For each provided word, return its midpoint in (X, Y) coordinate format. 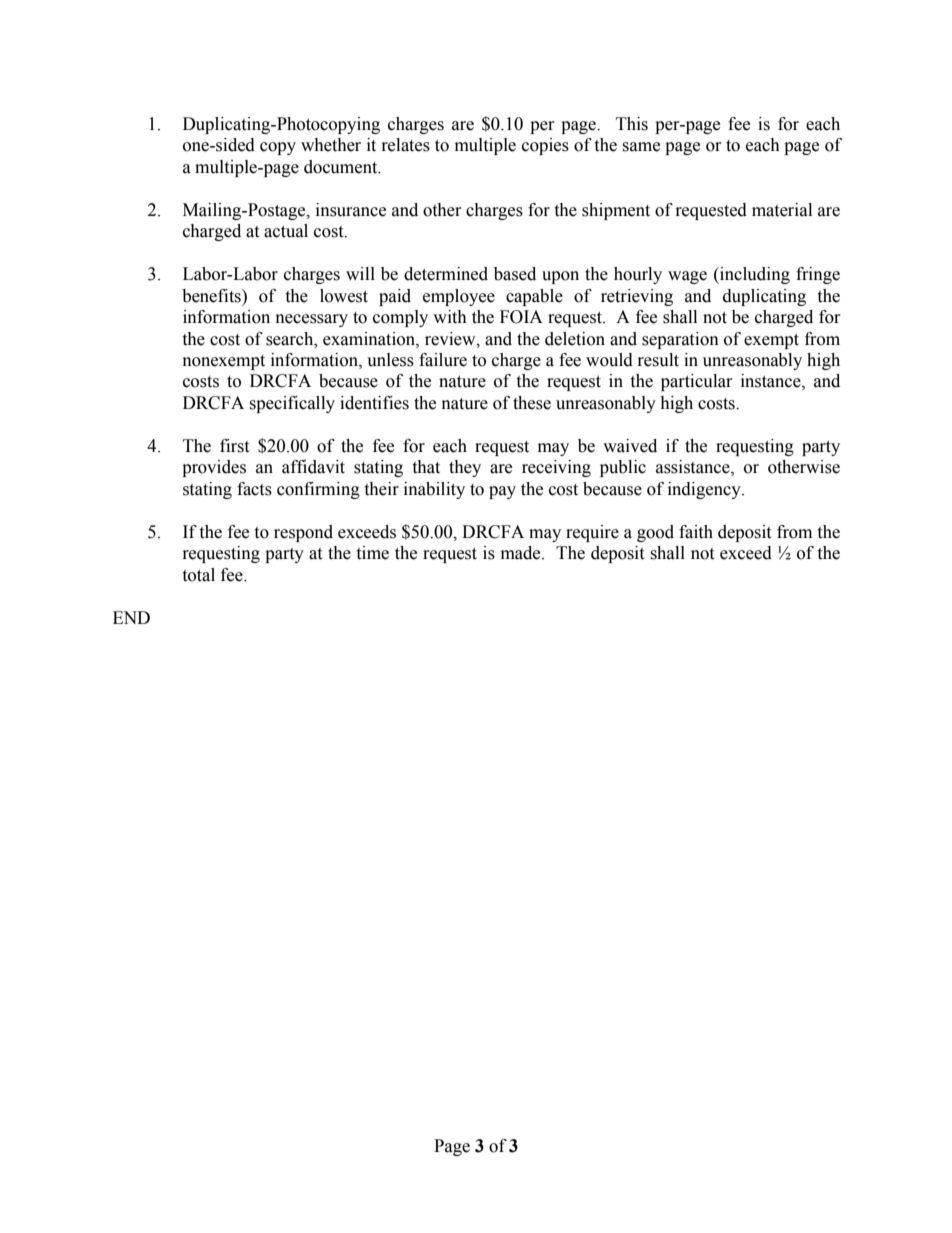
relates (406, 145)
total (198, 575)
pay (502, 492)
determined (446, 274)
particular (697, 382)
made (522, 553)
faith (696, 532)
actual (286, 231)
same (641, 147)
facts (254, 489)
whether (331, 145)
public (623, 468)
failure (443, 360)
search (291, 339)
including (754, 275)
